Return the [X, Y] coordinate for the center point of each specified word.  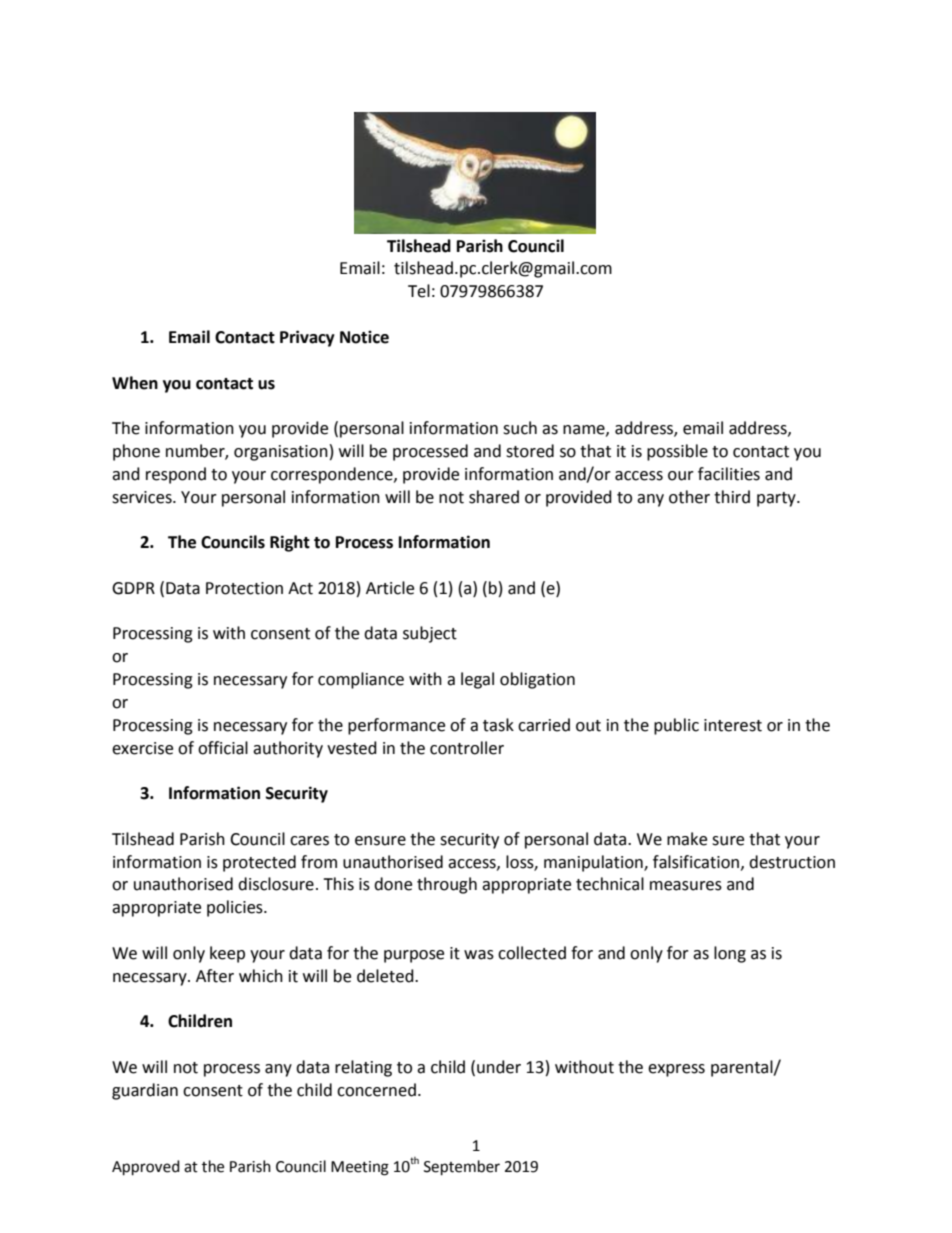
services [143, 497]
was [479, 955]
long [730, 954]
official [223, 748]
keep [227, 954]
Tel [419, 291]
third [732, 497]
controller [467, 748]
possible [677, 452]
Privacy [307, 338]
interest [733, 725]
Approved [146, 1168]
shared [494, 497]
